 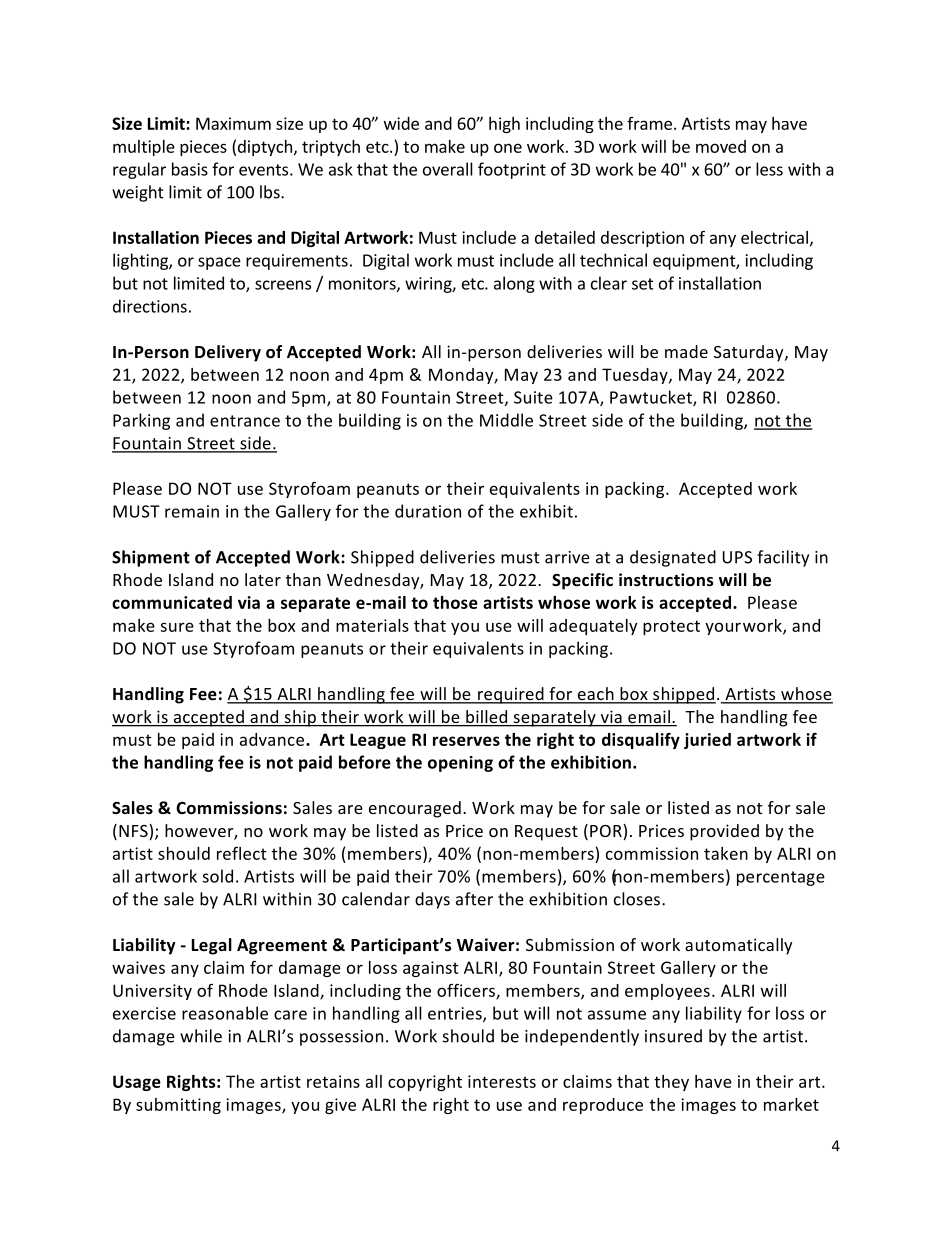 What do you see at coordinates (172, 602) in the document?
I see `communicated` at bounding box center [172, 602].
